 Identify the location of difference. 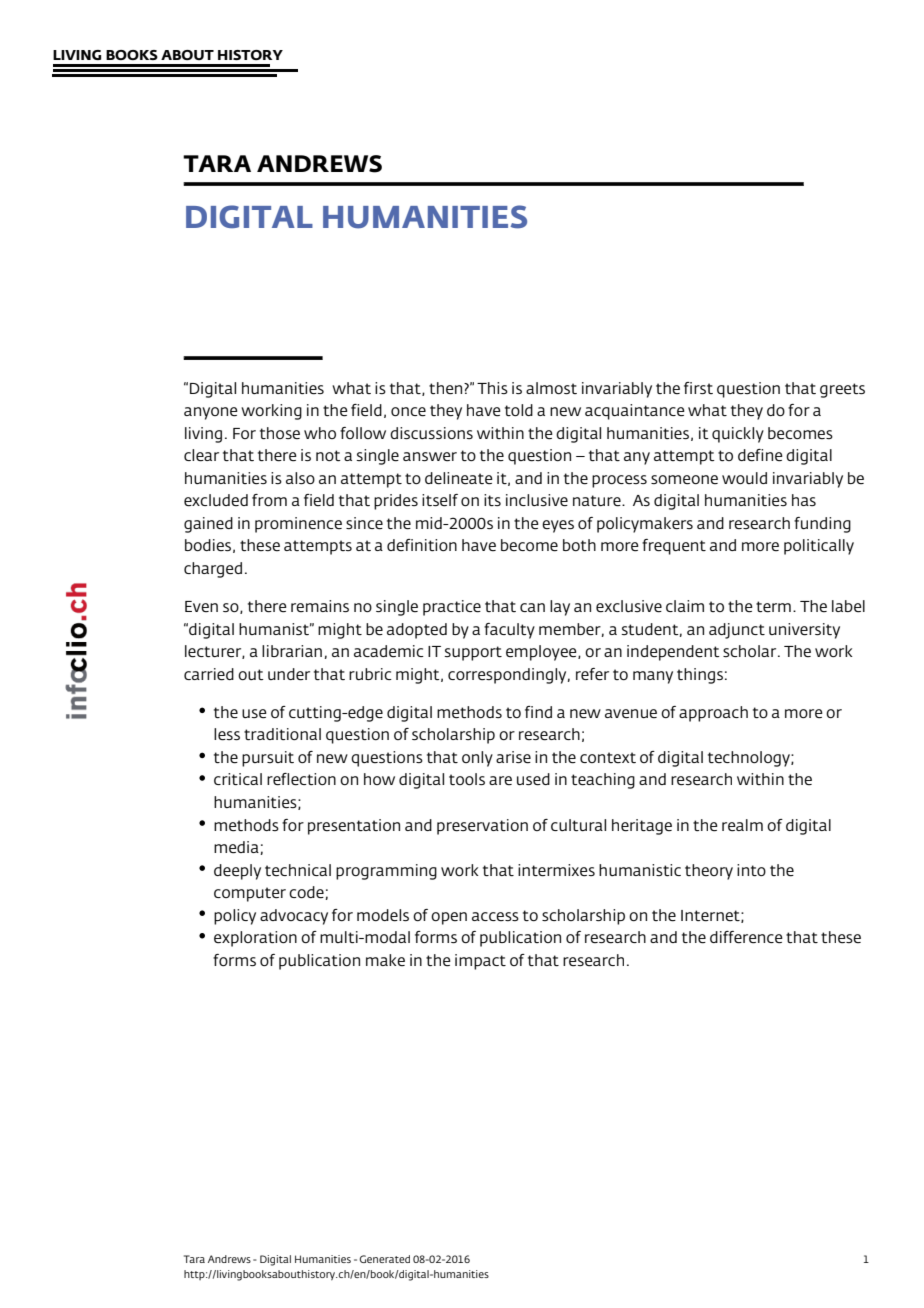
(746, 937).
